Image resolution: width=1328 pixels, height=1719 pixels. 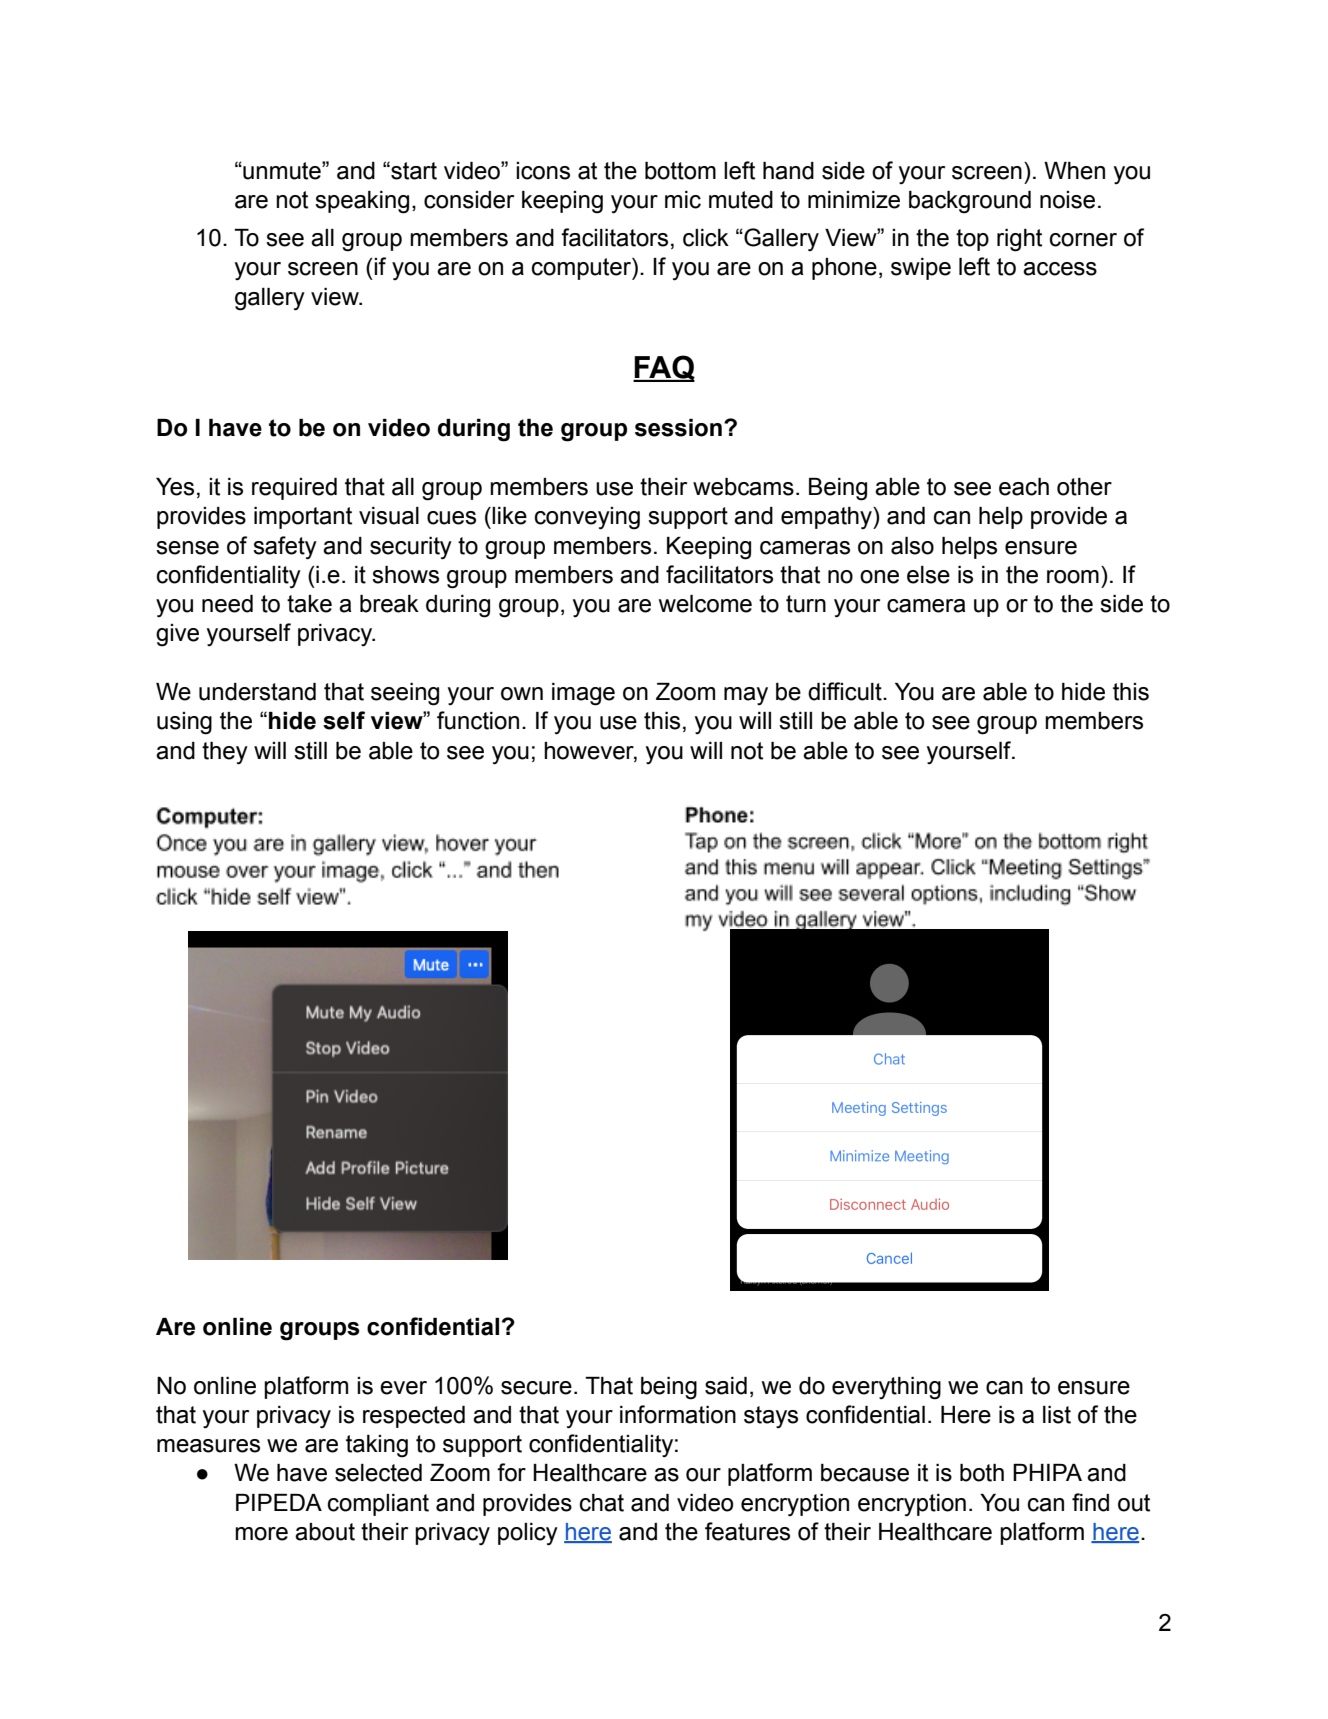 What do you see at coordinates (683, 200) in the image?
I see `mic` at bounding box center [683, 200].
